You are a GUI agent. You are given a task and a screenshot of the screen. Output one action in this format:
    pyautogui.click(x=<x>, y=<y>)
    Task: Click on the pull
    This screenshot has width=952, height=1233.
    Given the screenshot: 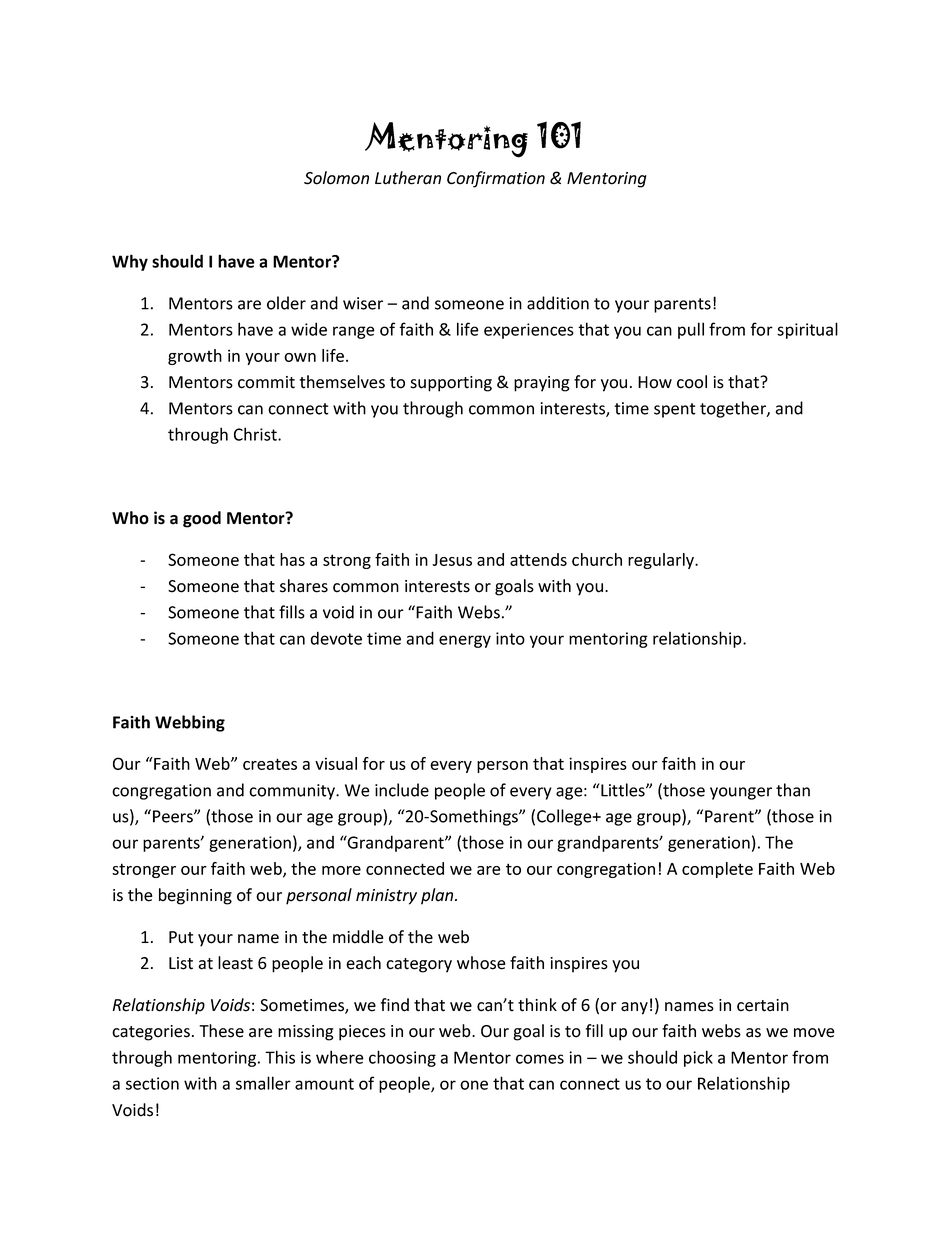 What is the action you would take?
    pyautogui.click(x=691, y=330)
